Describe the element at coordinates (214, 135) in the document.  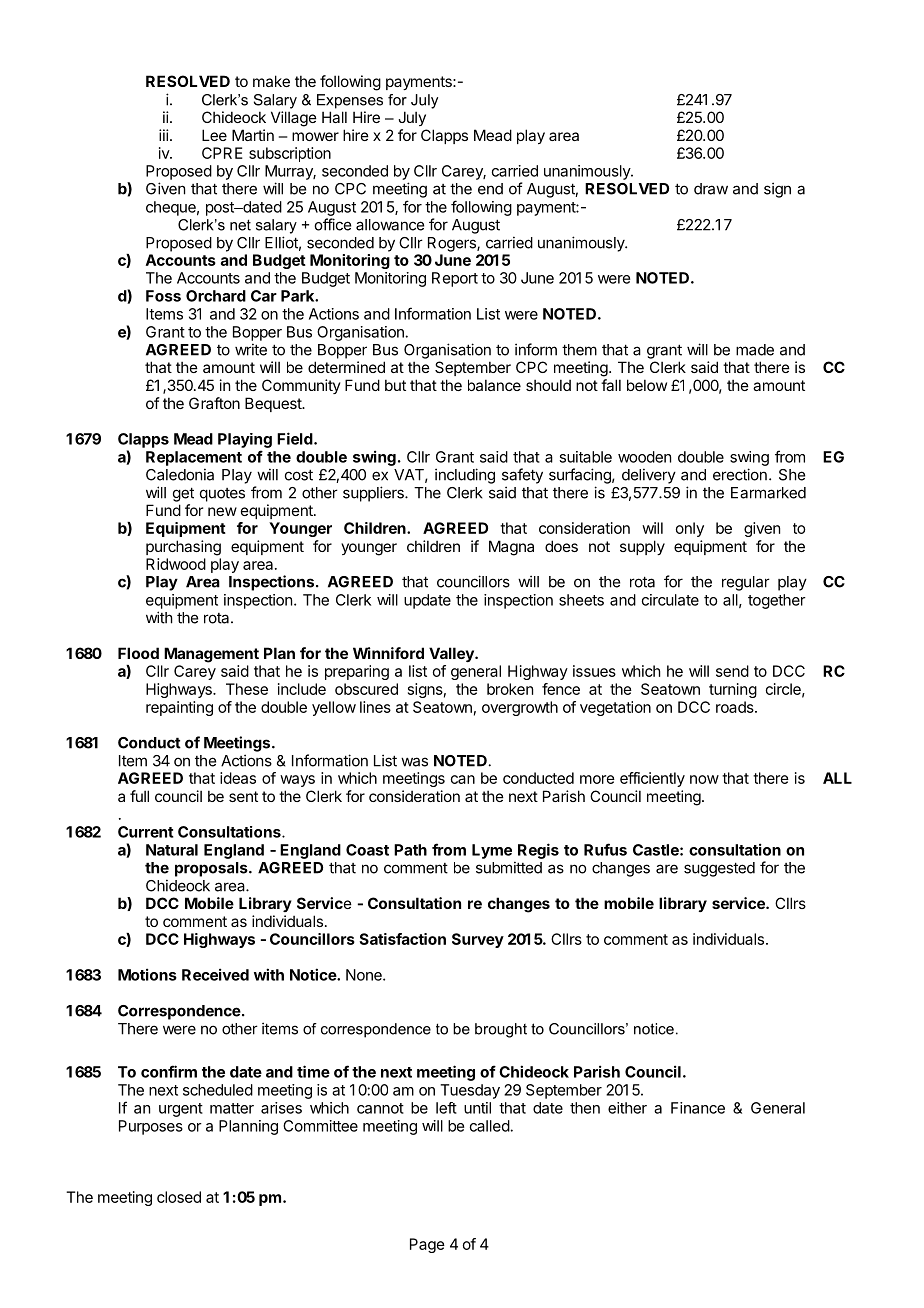
I see `Lee` at that location.
